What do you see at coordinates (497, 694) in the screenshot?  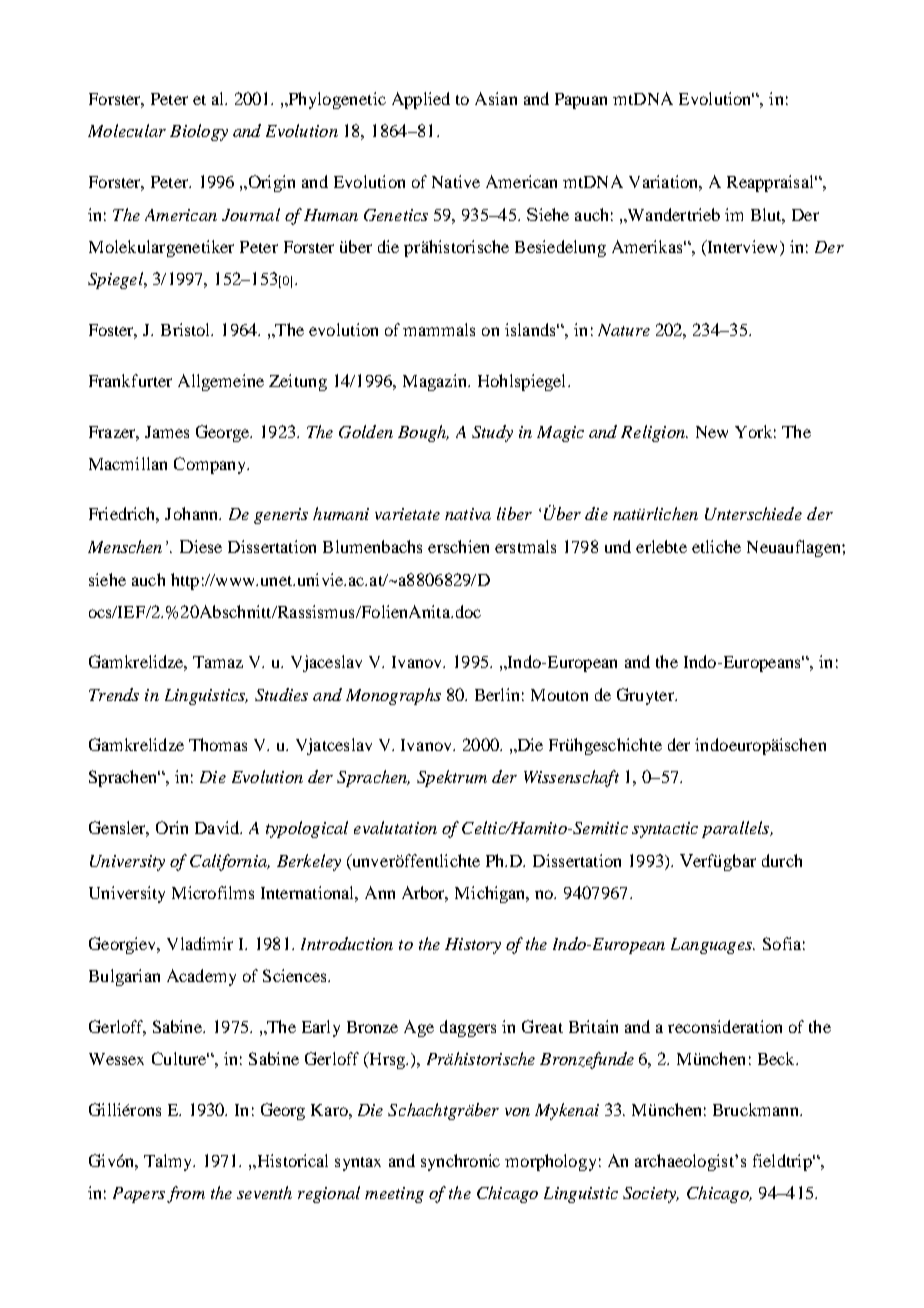 I see `Berlin` at bounding box center [497, 694].
